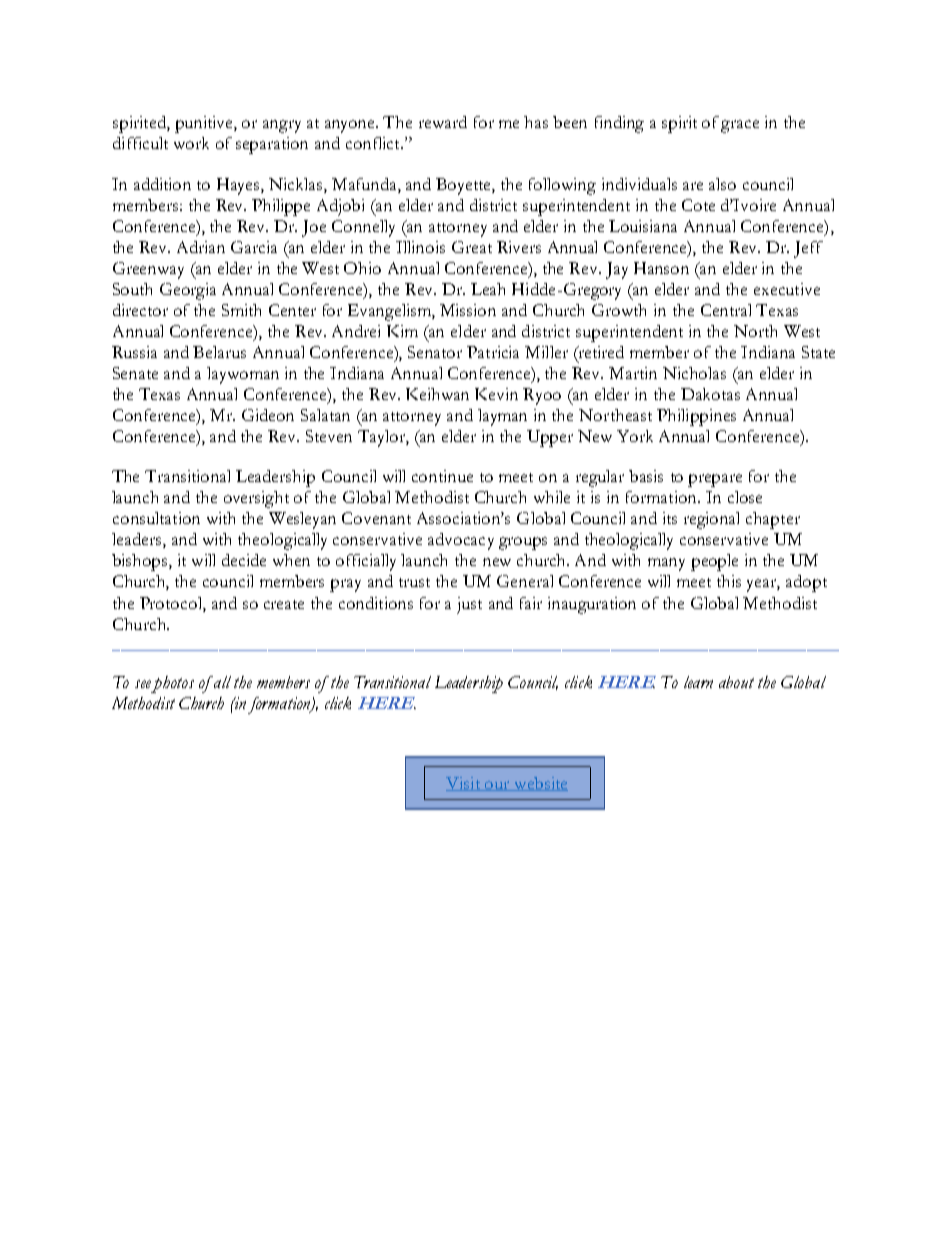  What do you see at coordinates (191, 143) in the screenshot?
I see `work` at bounding box center [191, 143].
